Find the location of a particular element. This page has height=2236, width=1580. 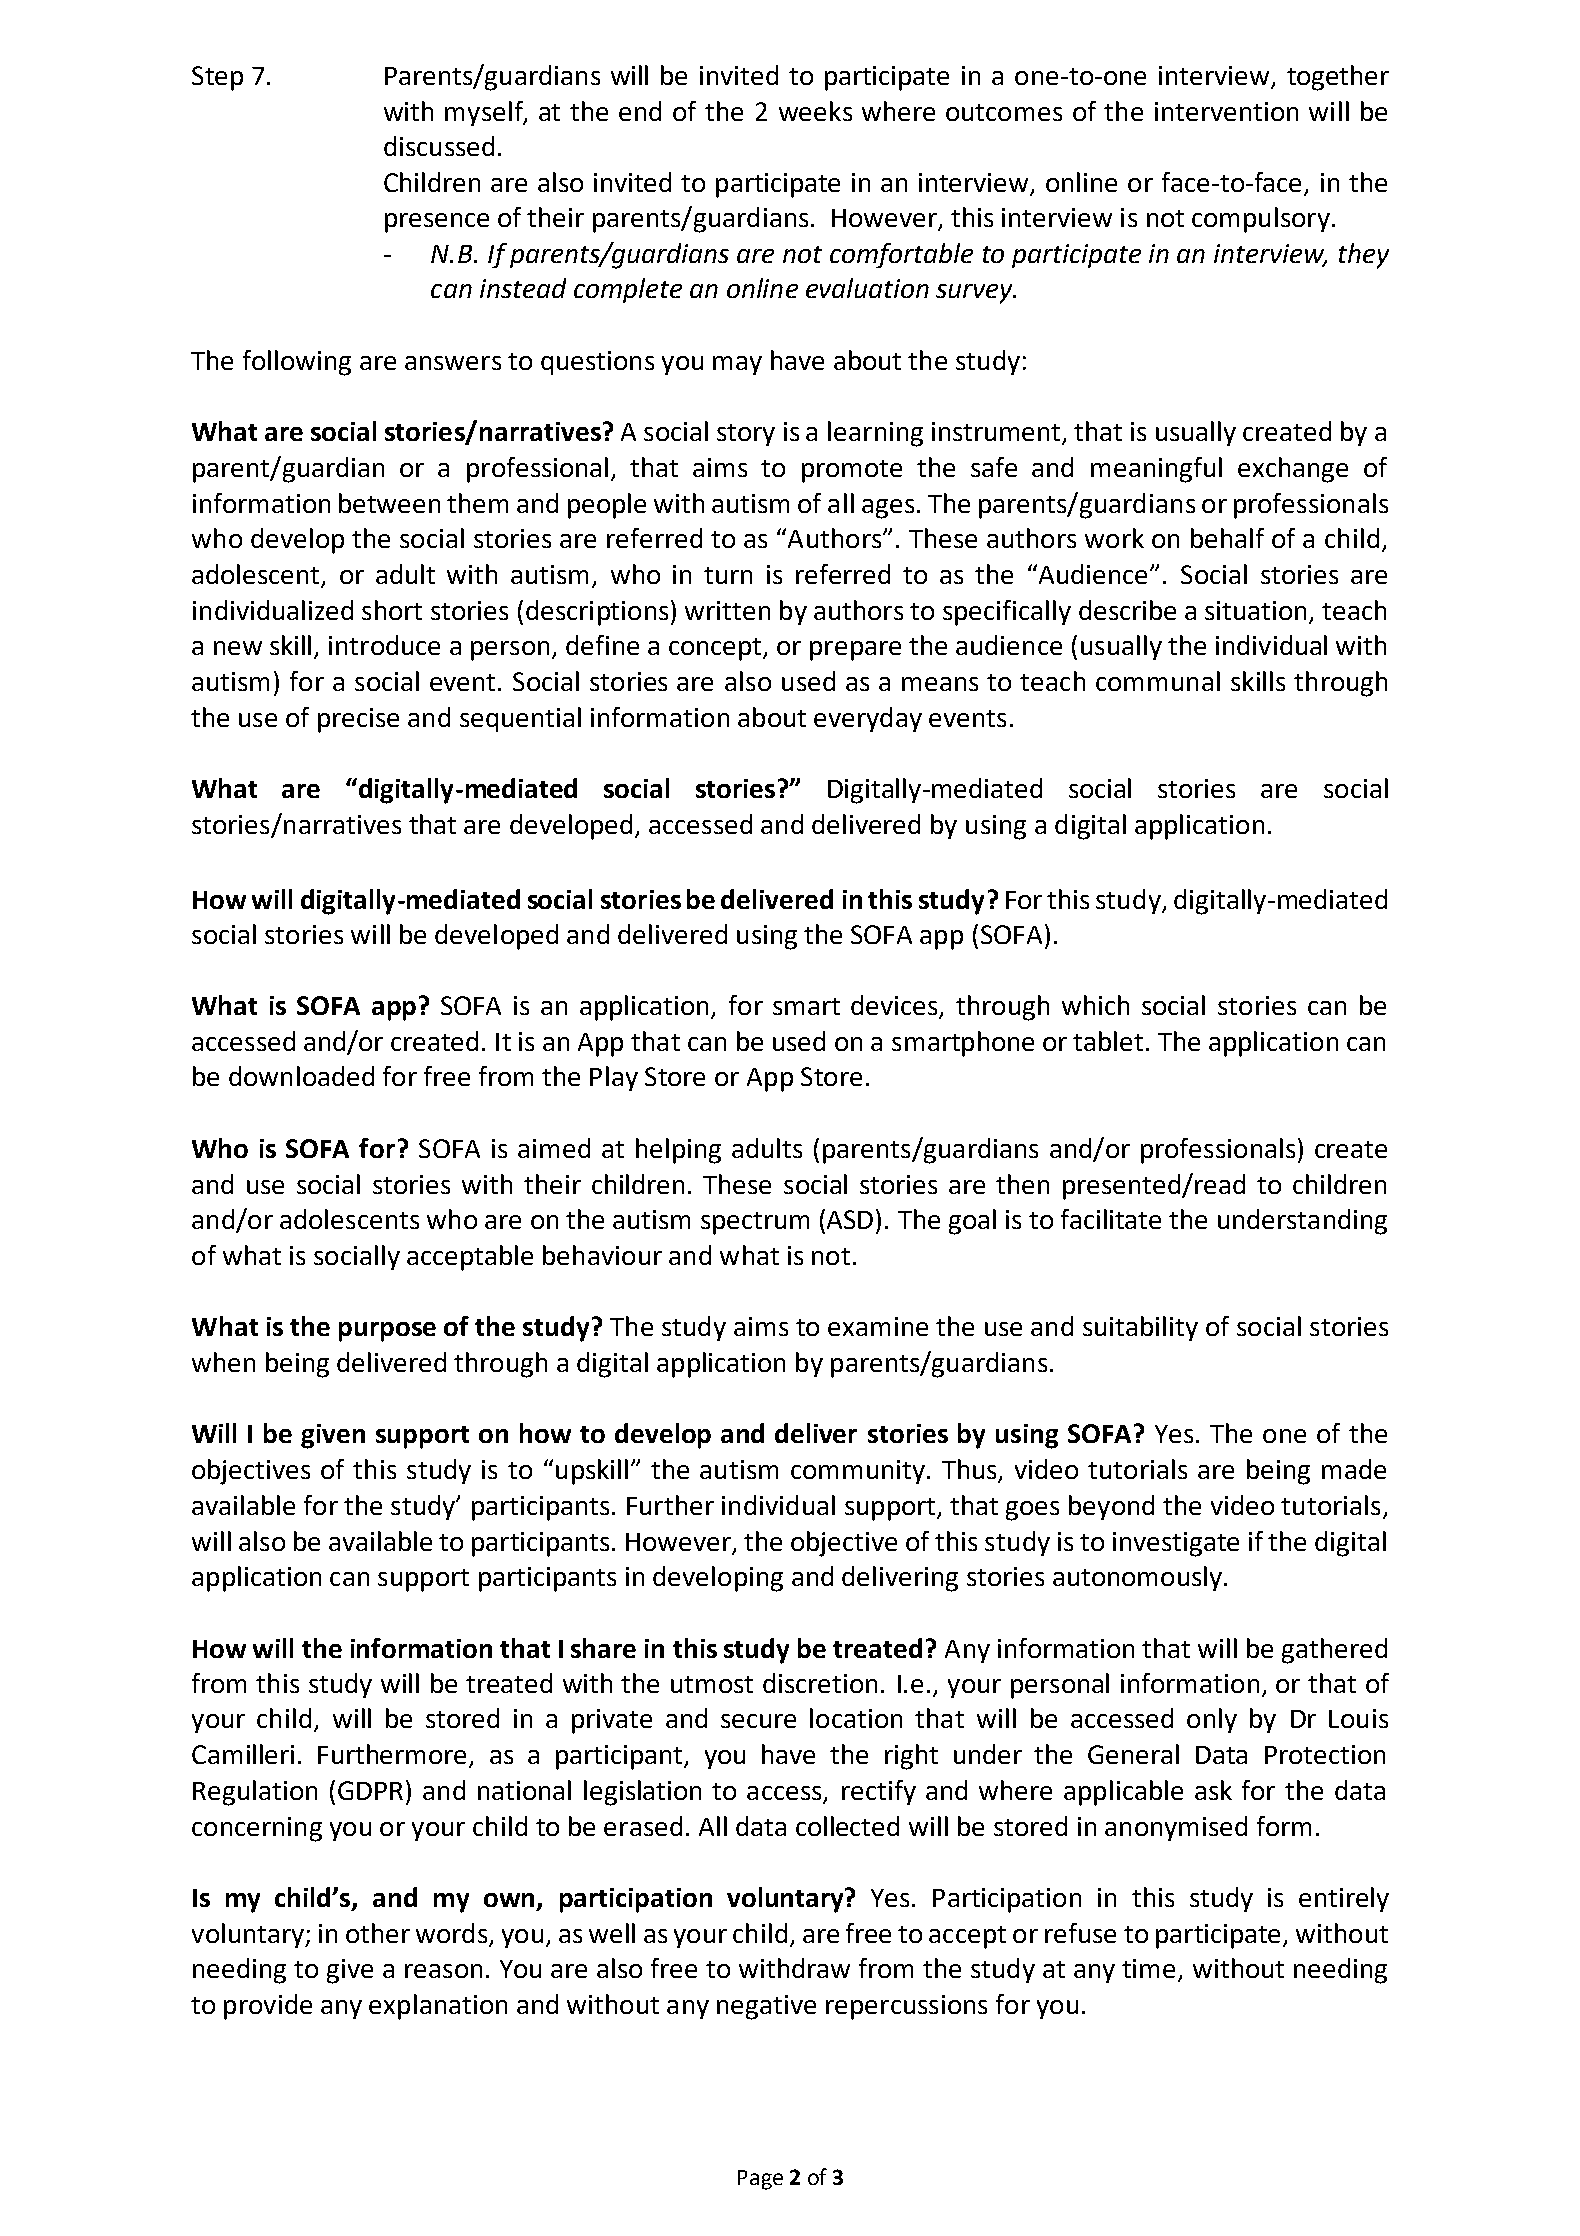

explanation is located at coordinates (438, 2007).
